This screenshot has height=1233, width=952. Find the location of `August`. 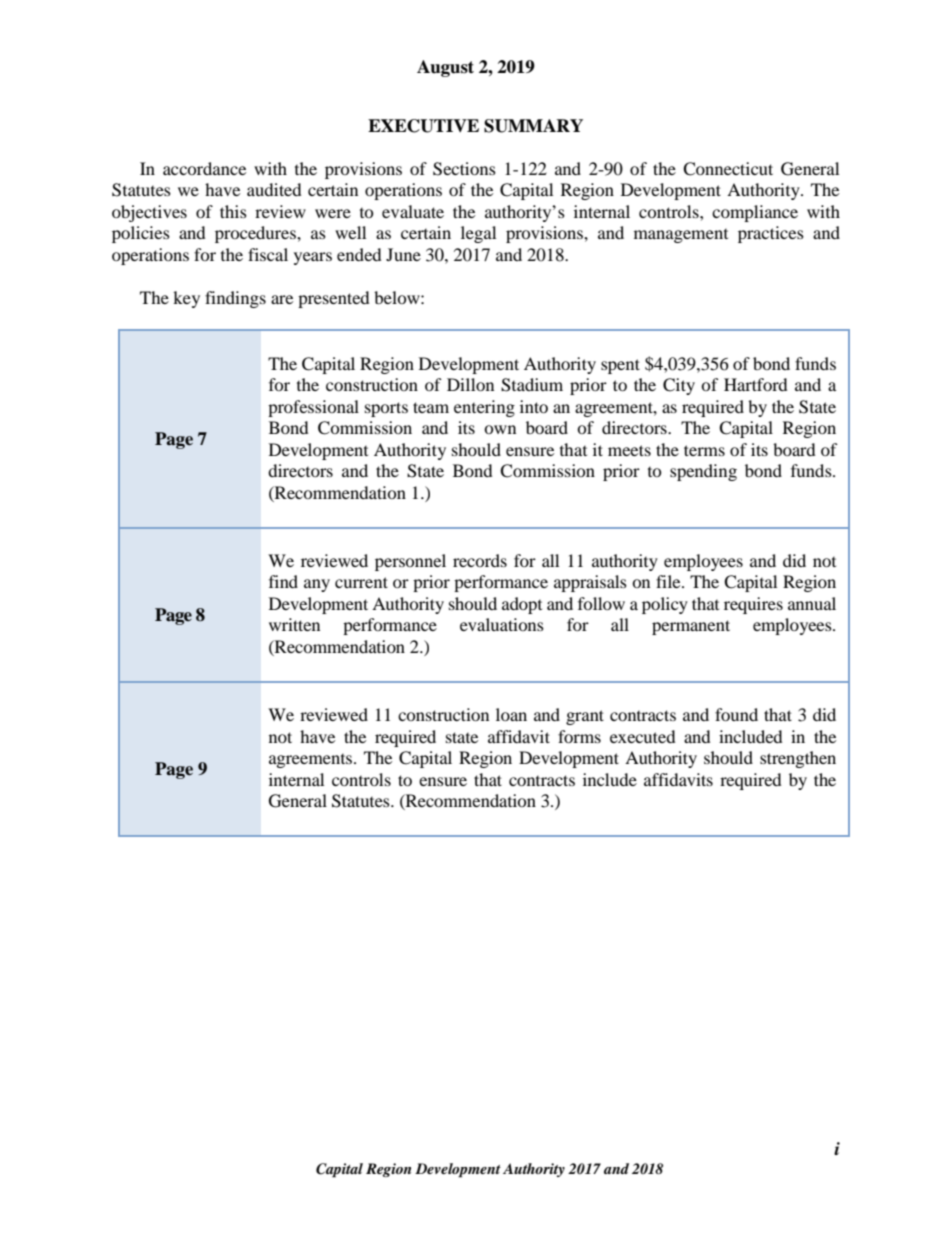

August is located at coordinates (445, 68).
